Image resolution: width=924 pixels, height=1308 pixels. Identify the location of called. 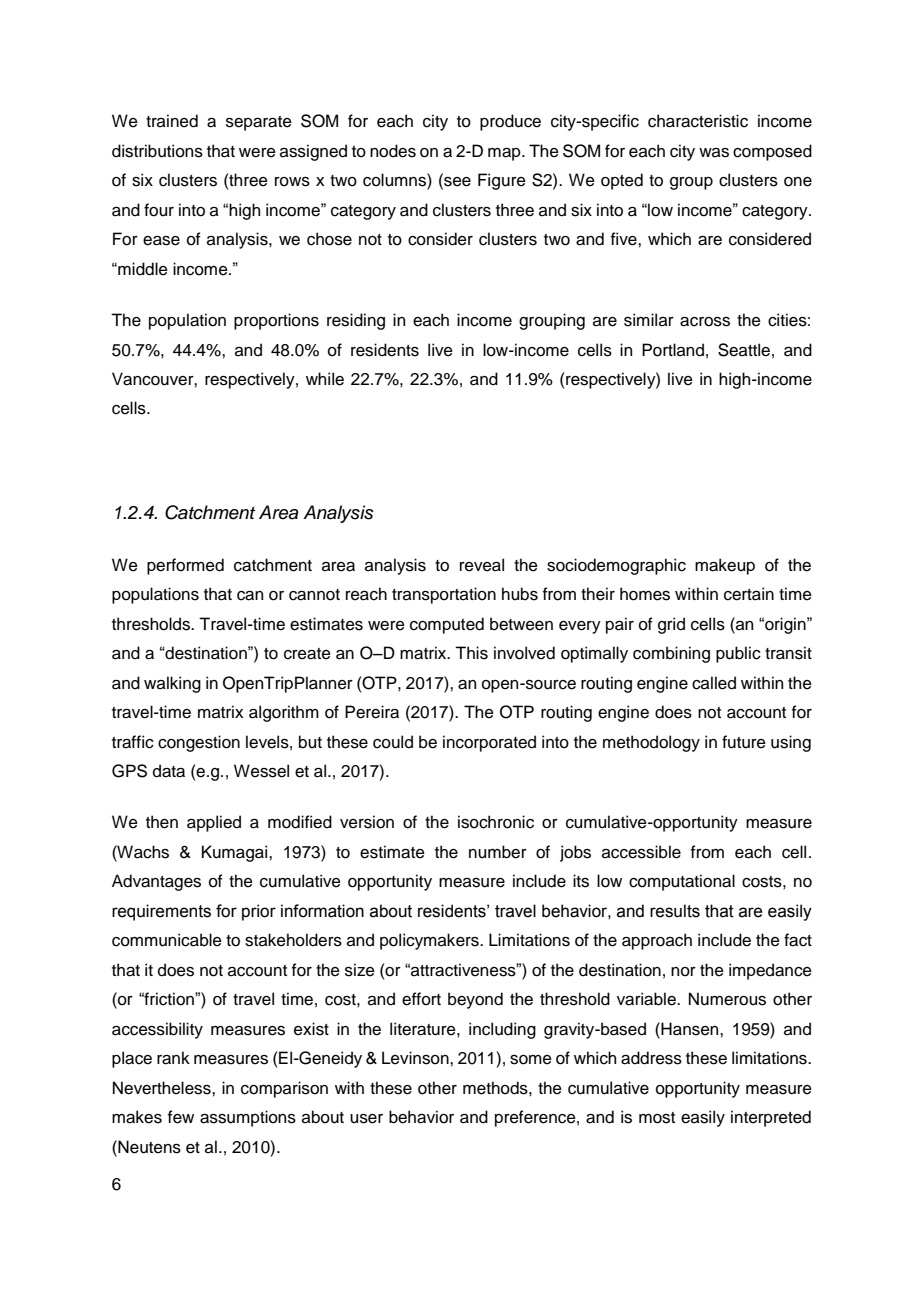
(714, 683).
